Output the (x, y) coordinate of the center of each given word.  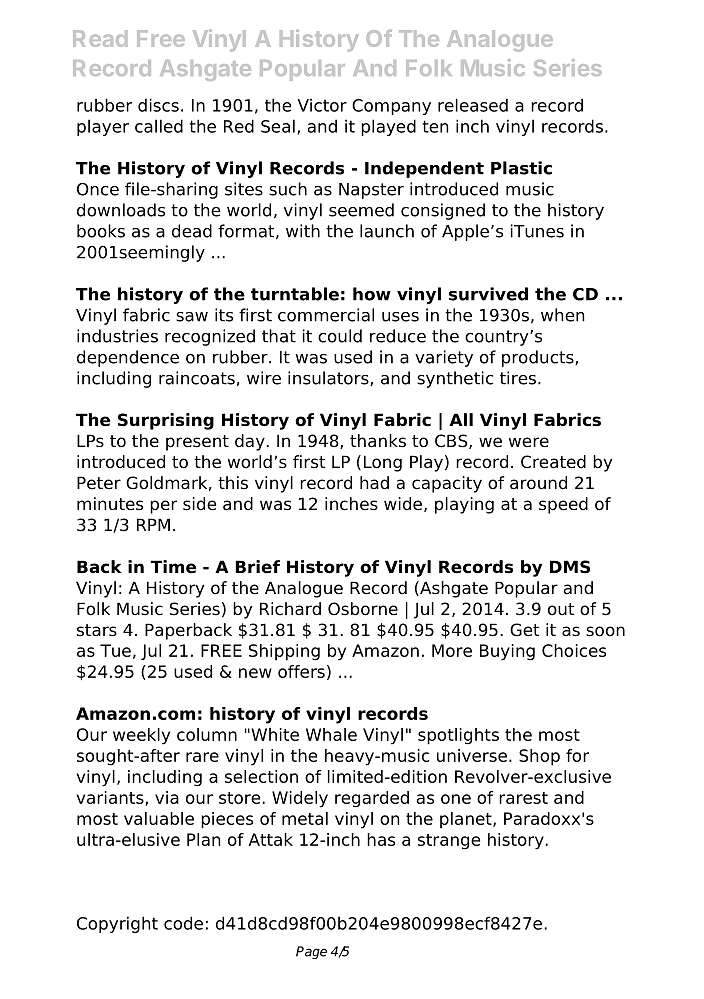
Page (311, 952)
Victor (322, 105)
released (473, 105)
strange (449, 842)
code (183, 923)
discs (158, 105)
